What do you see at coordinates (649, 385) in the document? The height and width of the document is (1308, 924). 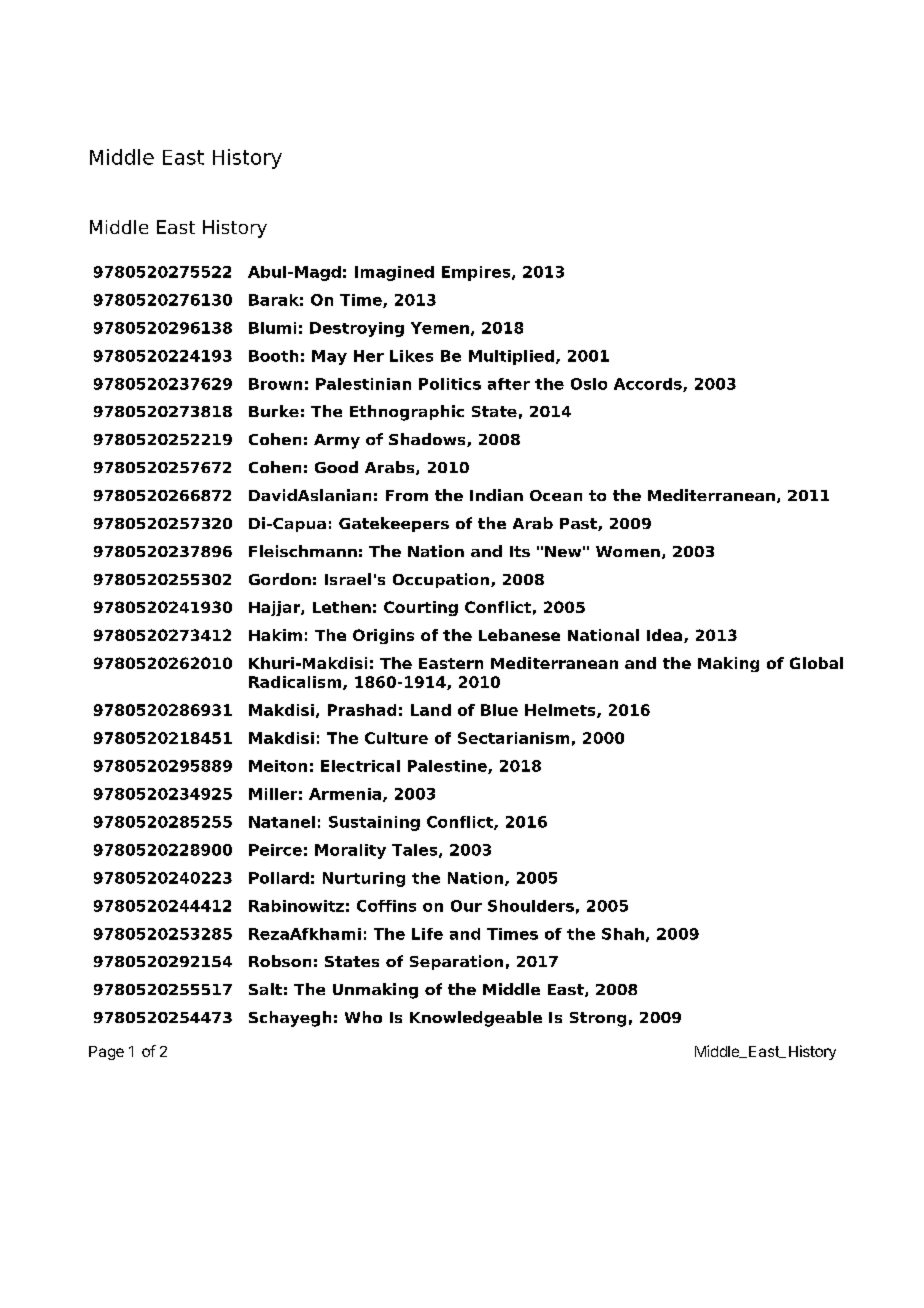 I see `Accords` at bounding box center [649, 385].
